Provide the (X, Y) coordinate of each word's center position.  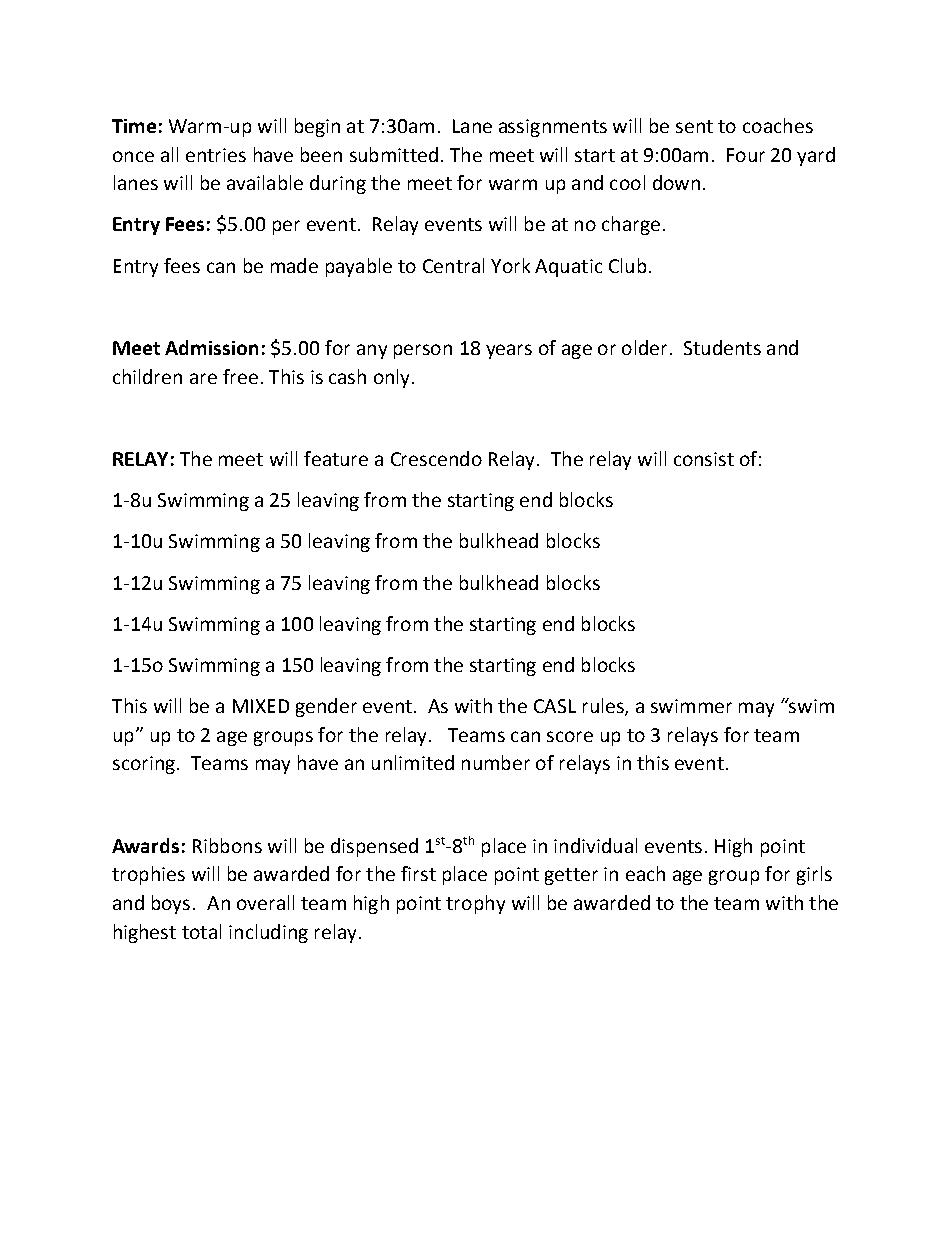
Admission (211, 347)
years (509, 351)
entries (216, 155)
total (201, 931)
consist (704, 459)
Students (722, 347)
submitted (394, 154)
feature (336, 458)
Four (746, 155)
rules (604, 707)
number (496, 762)
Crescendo (436, 458)
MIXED (261, 706)
